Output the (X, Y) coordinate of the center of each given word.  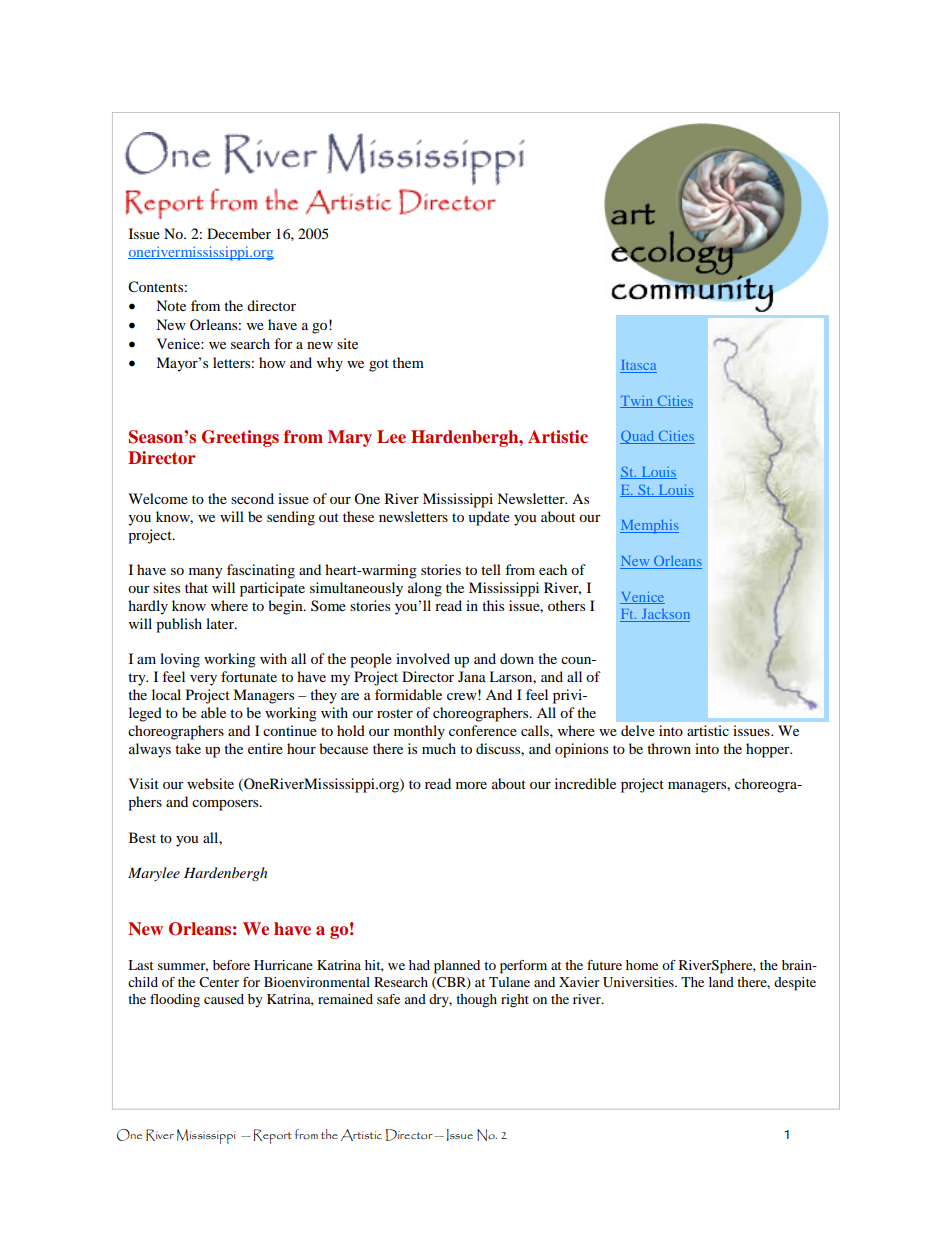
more (471, 785)
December (239, 233)
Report (272, 1136)
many (206, 573)
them (408, 362)
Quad (638, 437)
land (721, 982)
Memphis (649, 526)
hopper (769, 750)
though (476, 1001)
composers (226, 805)
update (489, 518)
